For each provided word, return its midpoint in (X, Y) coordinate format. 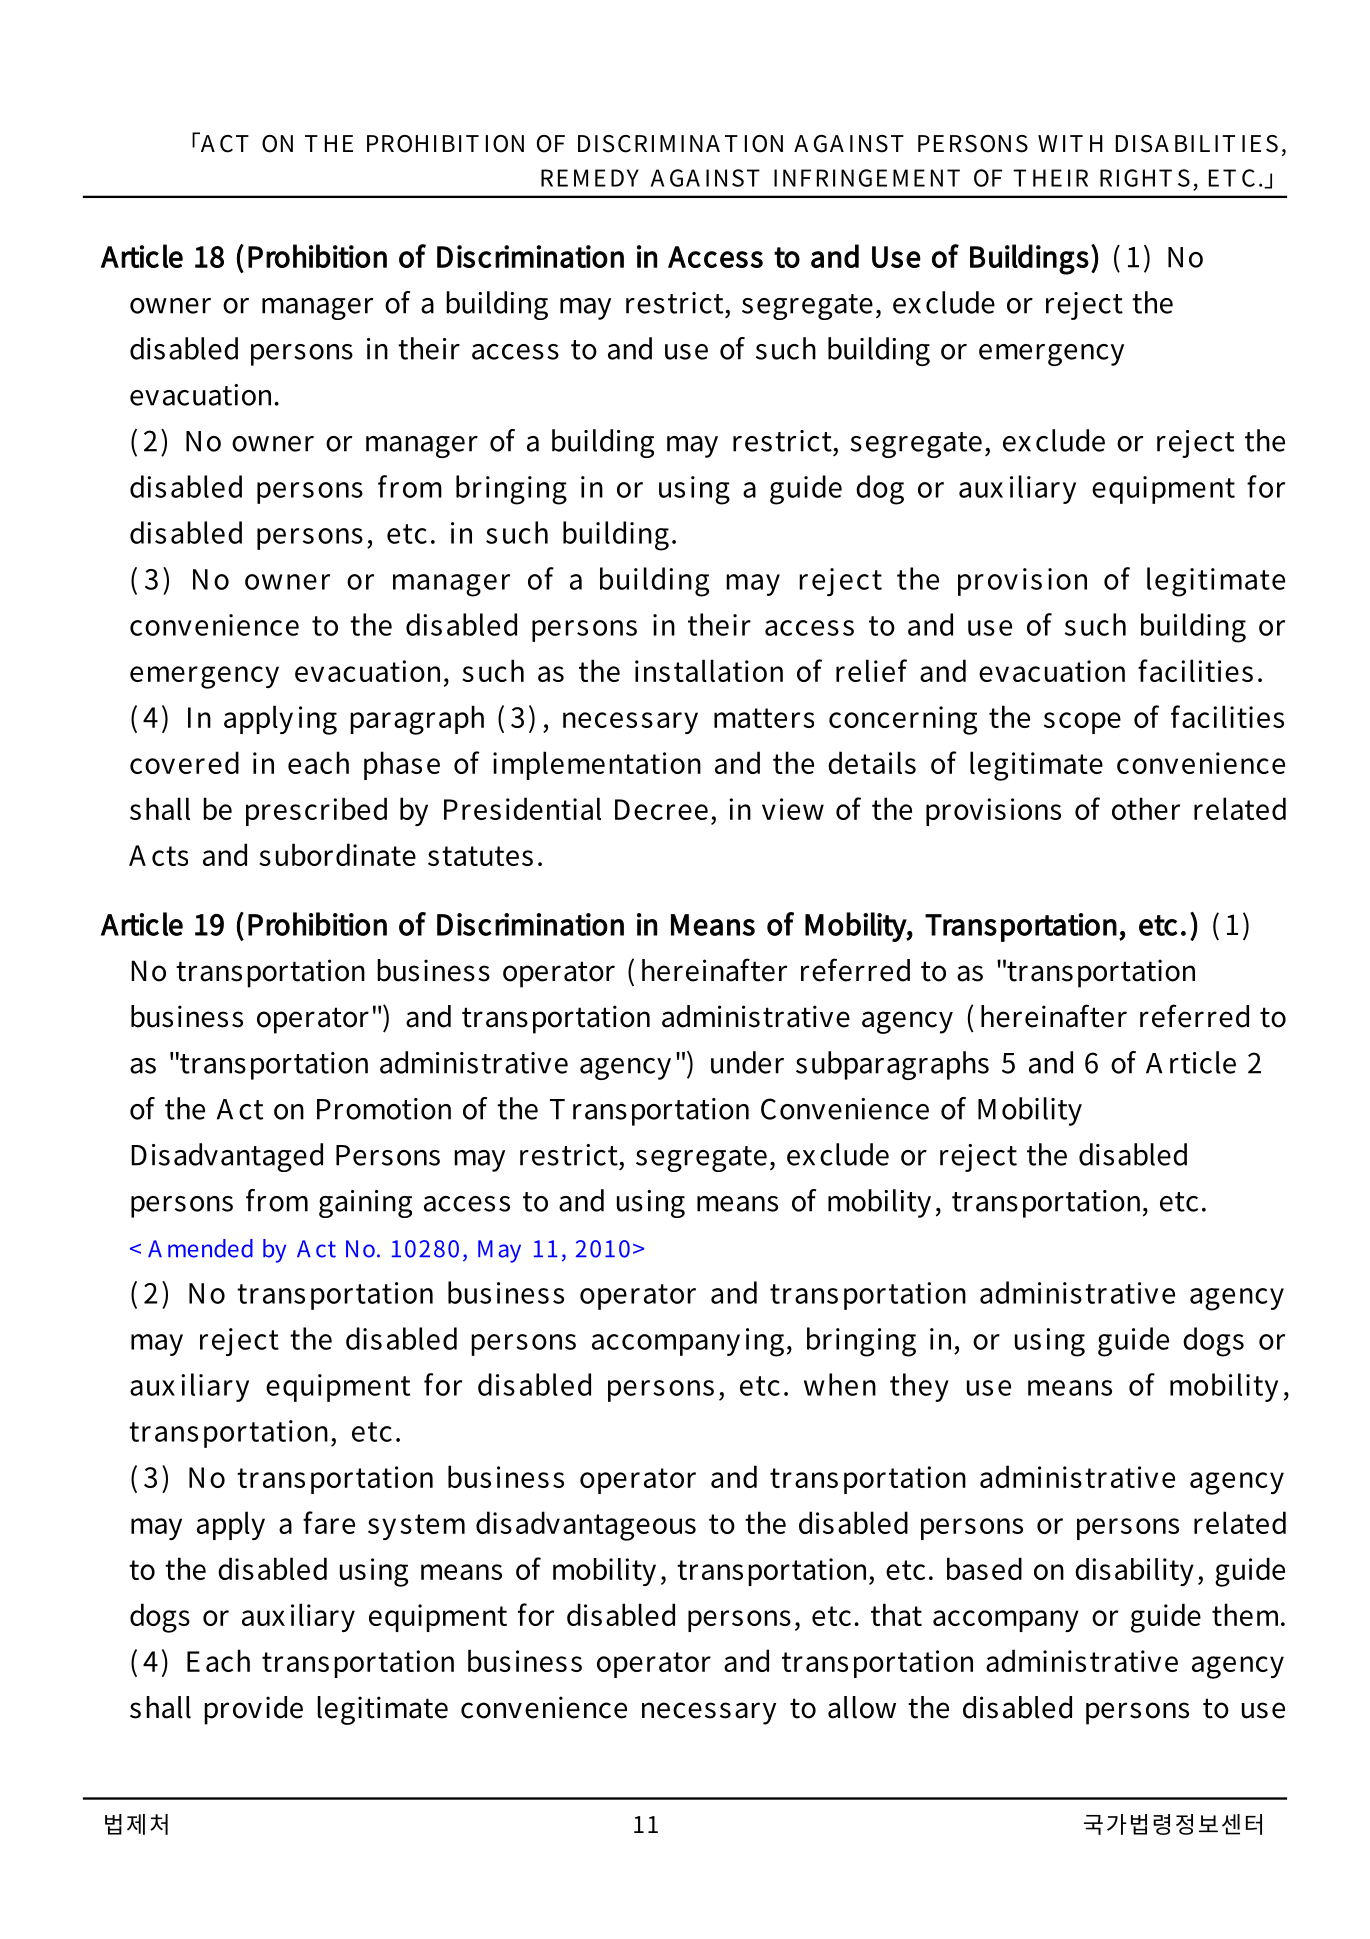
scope (1082, 723)
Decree (661, 809)
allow (862, 1707)
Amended (200, 1248)
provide (253, 1710)
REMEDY (590, 178)
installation (709, 670)
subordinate (337, 854)
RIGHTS (1145, 178)
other (1146, 808)
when (840, 1384)
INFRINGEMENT (867, 178)
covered (184, 762)
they (919, 1387)
